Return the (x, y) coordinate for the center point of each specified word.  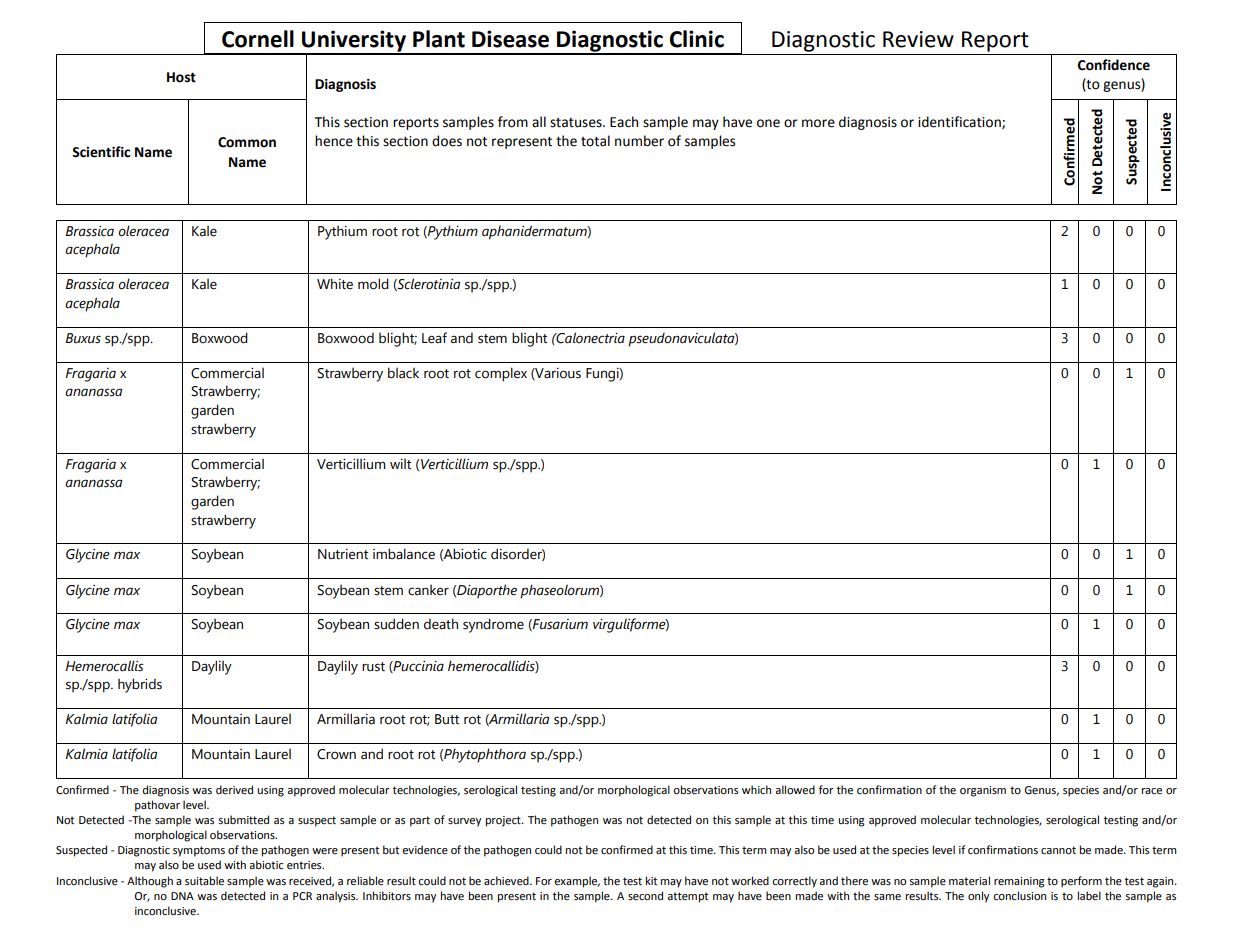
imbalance (404, 554)
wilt (400, 464)
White (335, 284)
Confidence (1114, 65)
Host (181, 77)
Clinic (697, 39)
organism (983, 791)
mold (373, 284)
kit (651, 880)
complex (501, 374)
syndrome (493, 625)
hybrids (140, 685)
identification (960, 122)
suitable (204, 881)
